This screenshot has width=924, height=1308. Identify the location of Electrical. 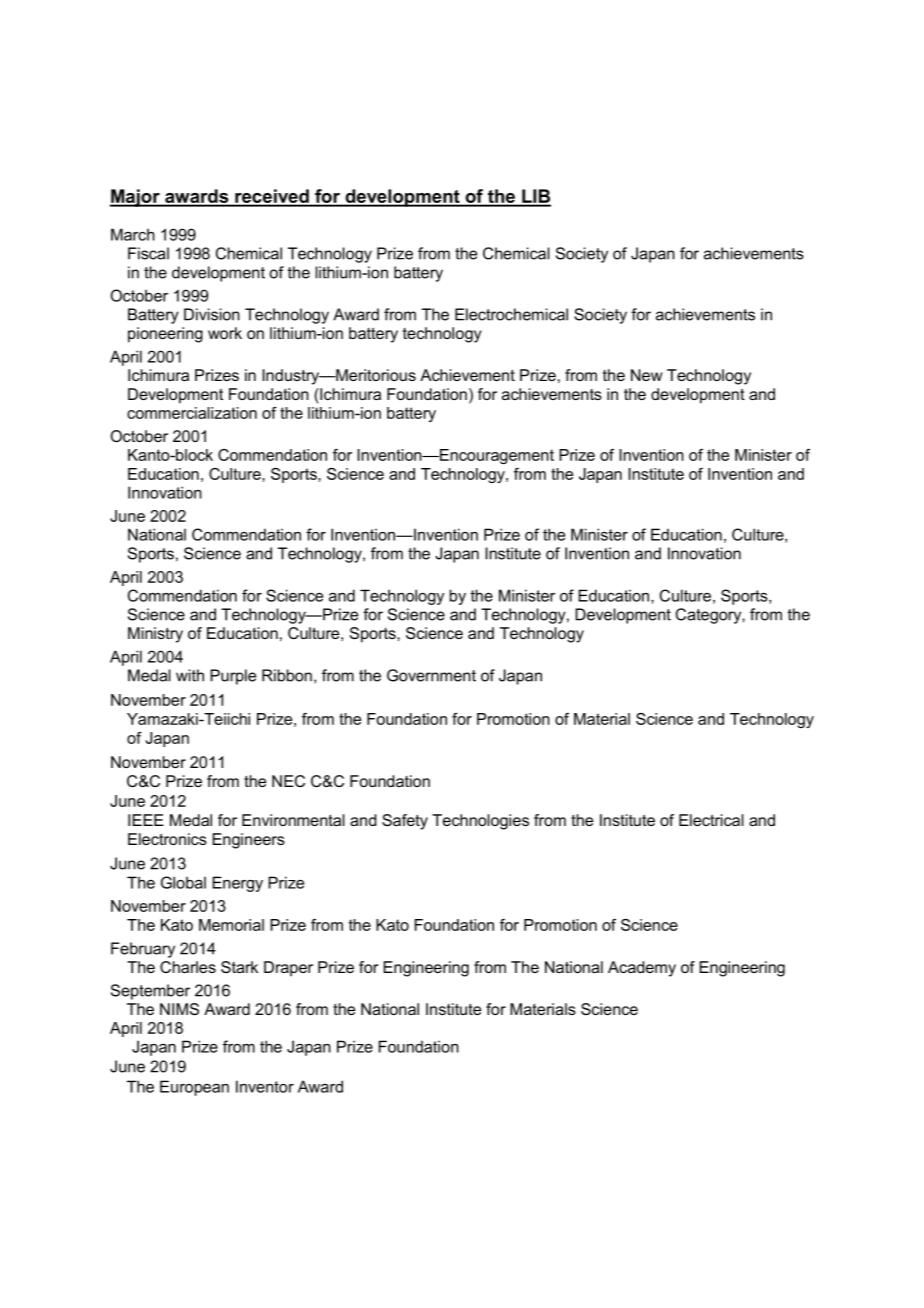
(711, 820).
